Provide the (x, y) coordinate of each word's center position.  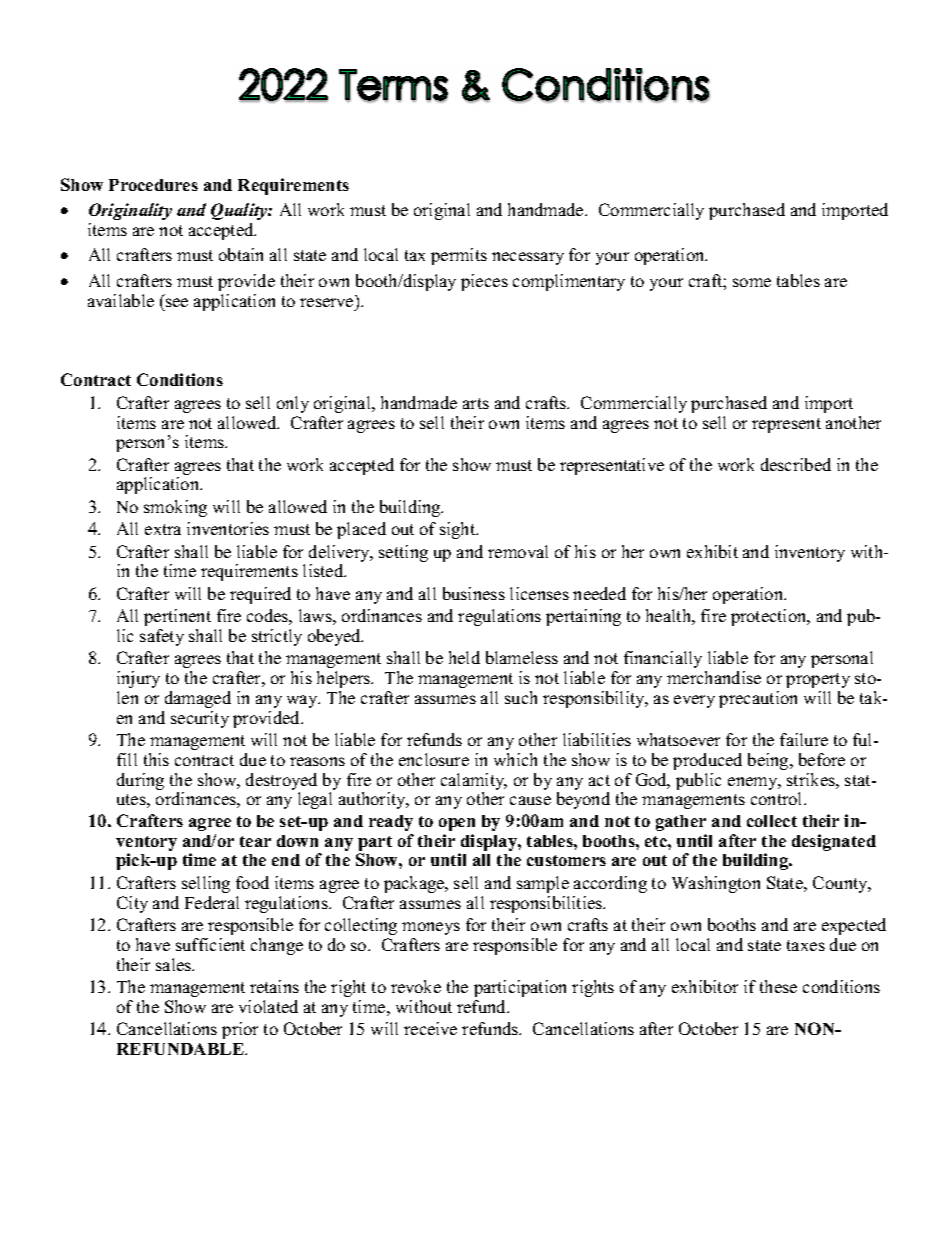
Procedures (153, 185)
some (752, 282)
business (474, 593)
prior (240, 1030)
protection (770, 617)
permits (459, 256)
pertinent (177, 617)
